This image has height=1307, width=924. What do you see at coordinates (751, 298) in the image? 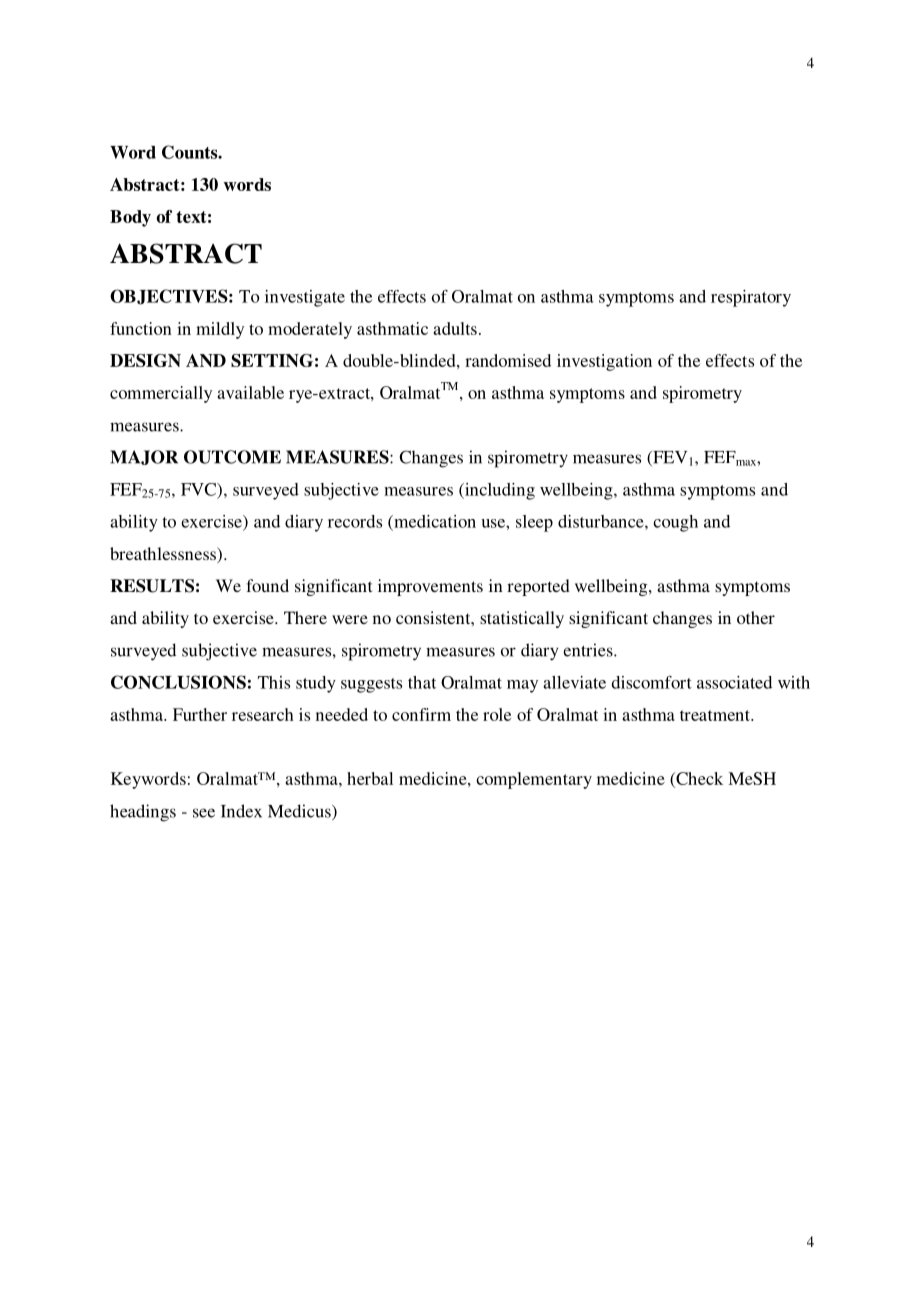
I see `respiratory` at bounding box center [751, 298].
